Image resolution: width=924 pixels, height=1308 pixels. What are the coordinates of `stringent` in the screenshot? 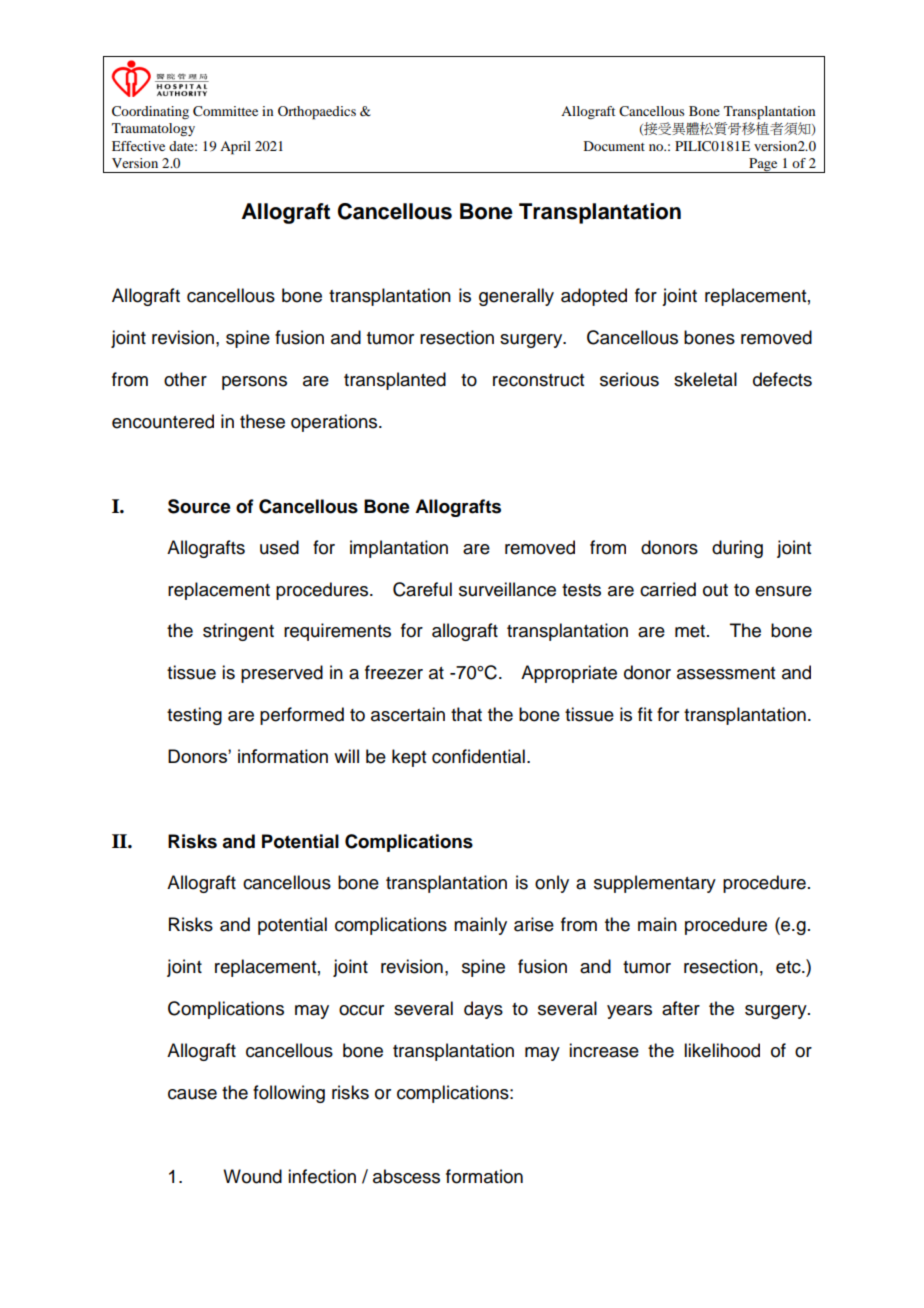 It's located at (238, 632).
